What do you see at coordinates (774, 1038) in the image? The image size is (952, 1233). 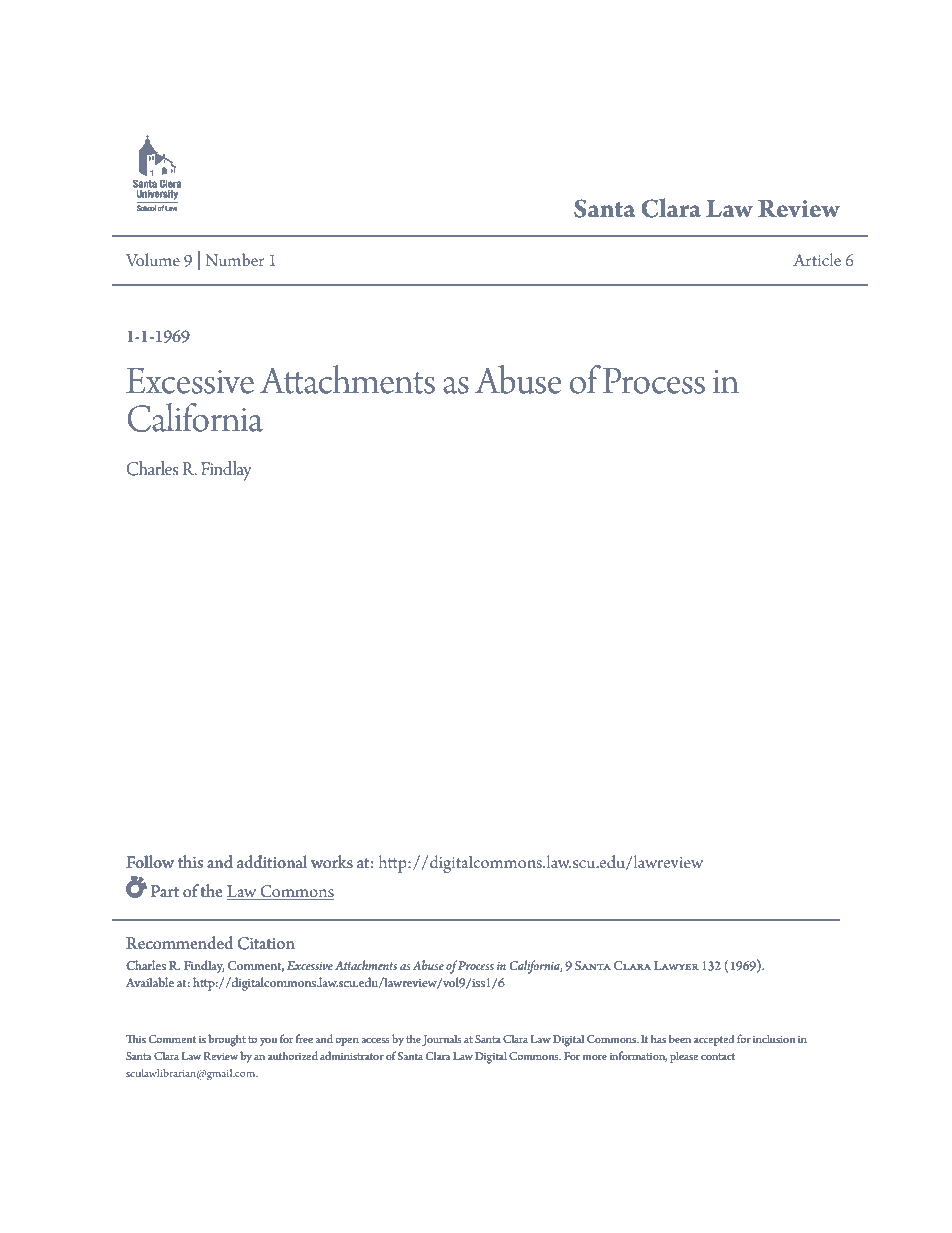 I see `inclusion` at bounding box center [774, 1038].
